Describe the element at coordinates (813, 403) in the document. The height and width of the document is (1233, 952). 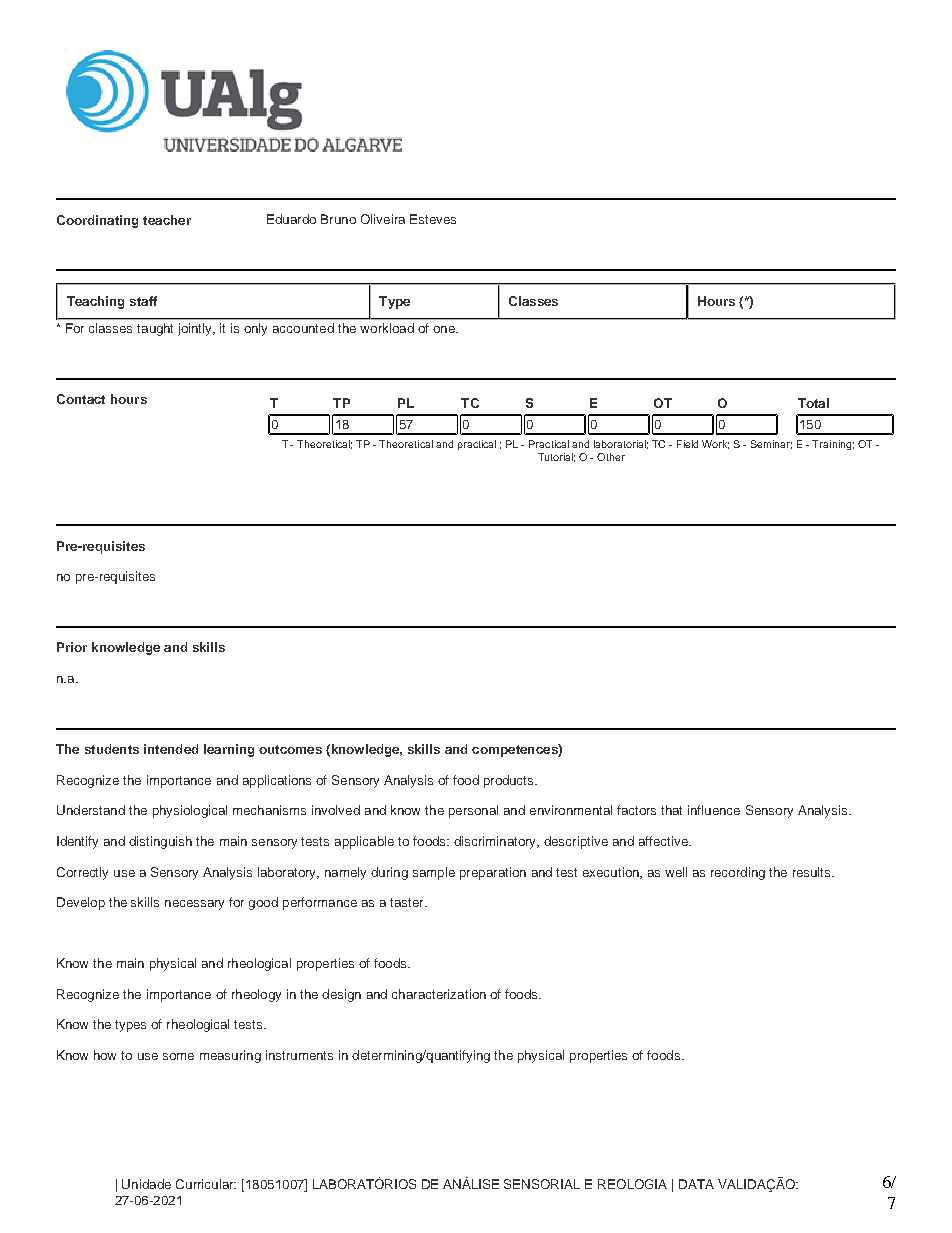
I see `Total` at that location.
